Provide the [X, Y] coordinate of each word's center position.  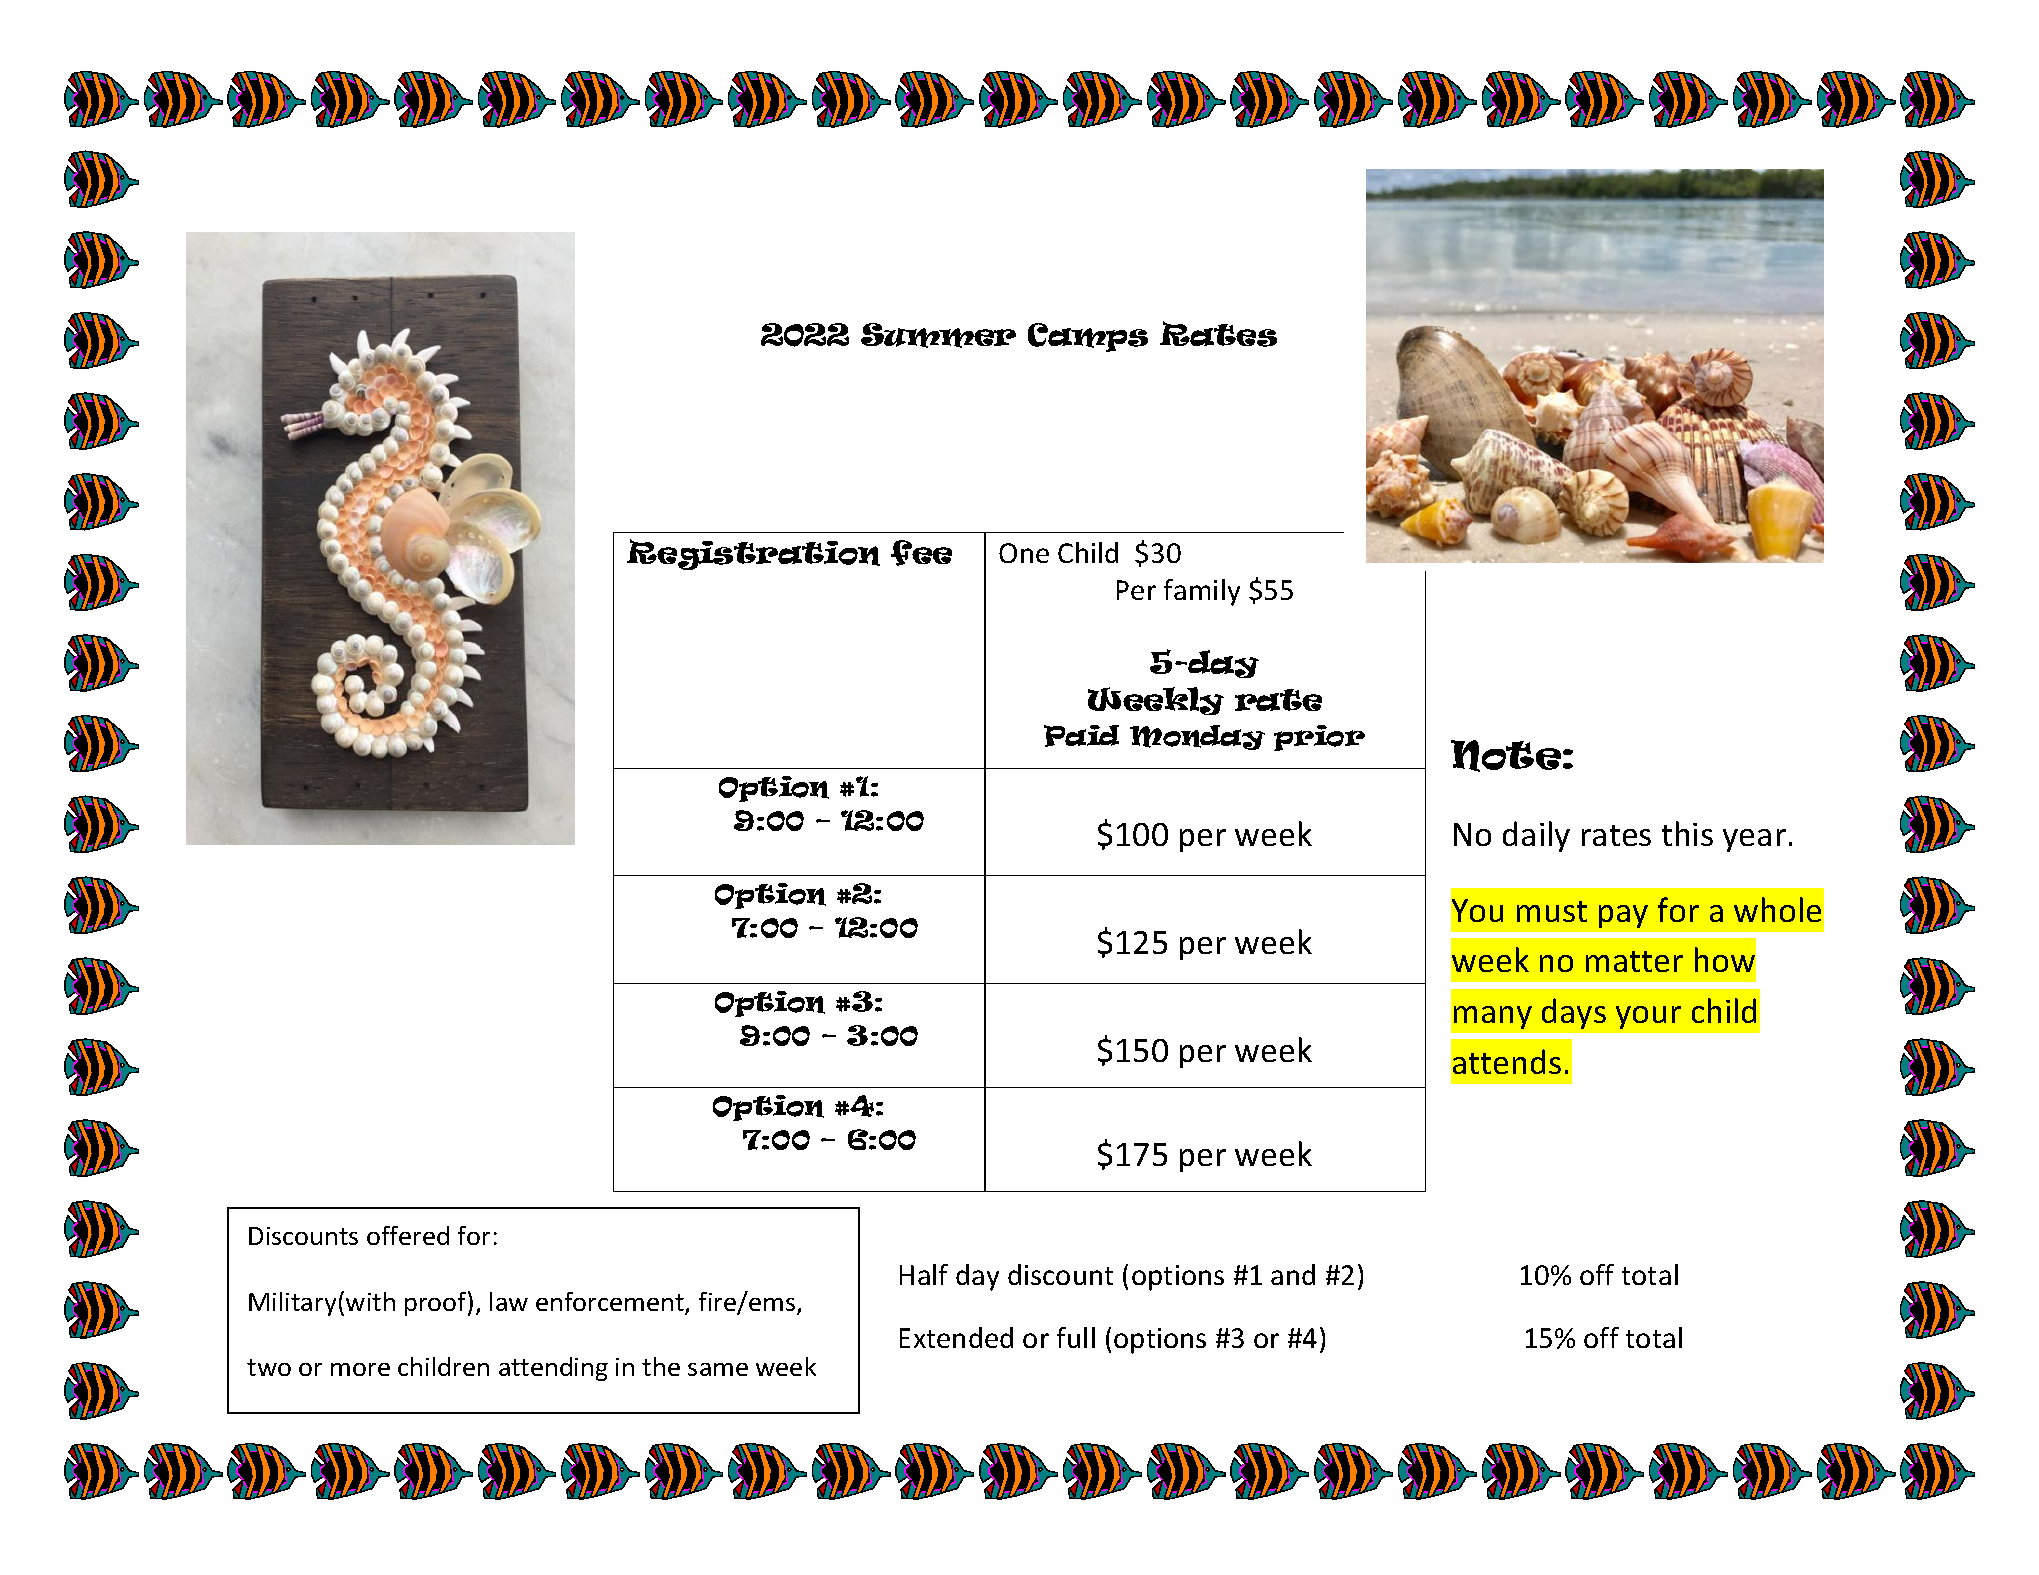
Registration [753, 554]
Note [1506, 756]
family [1202, 592]
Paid [1081, 736]
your [1648, 1017]
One [1024, 553]
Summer [938, 335]
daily [1536, 836]
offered [408, 1235]
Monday [1197, 737]
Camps [1088, 337]
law [509, 1301]
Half [924, 1274]
